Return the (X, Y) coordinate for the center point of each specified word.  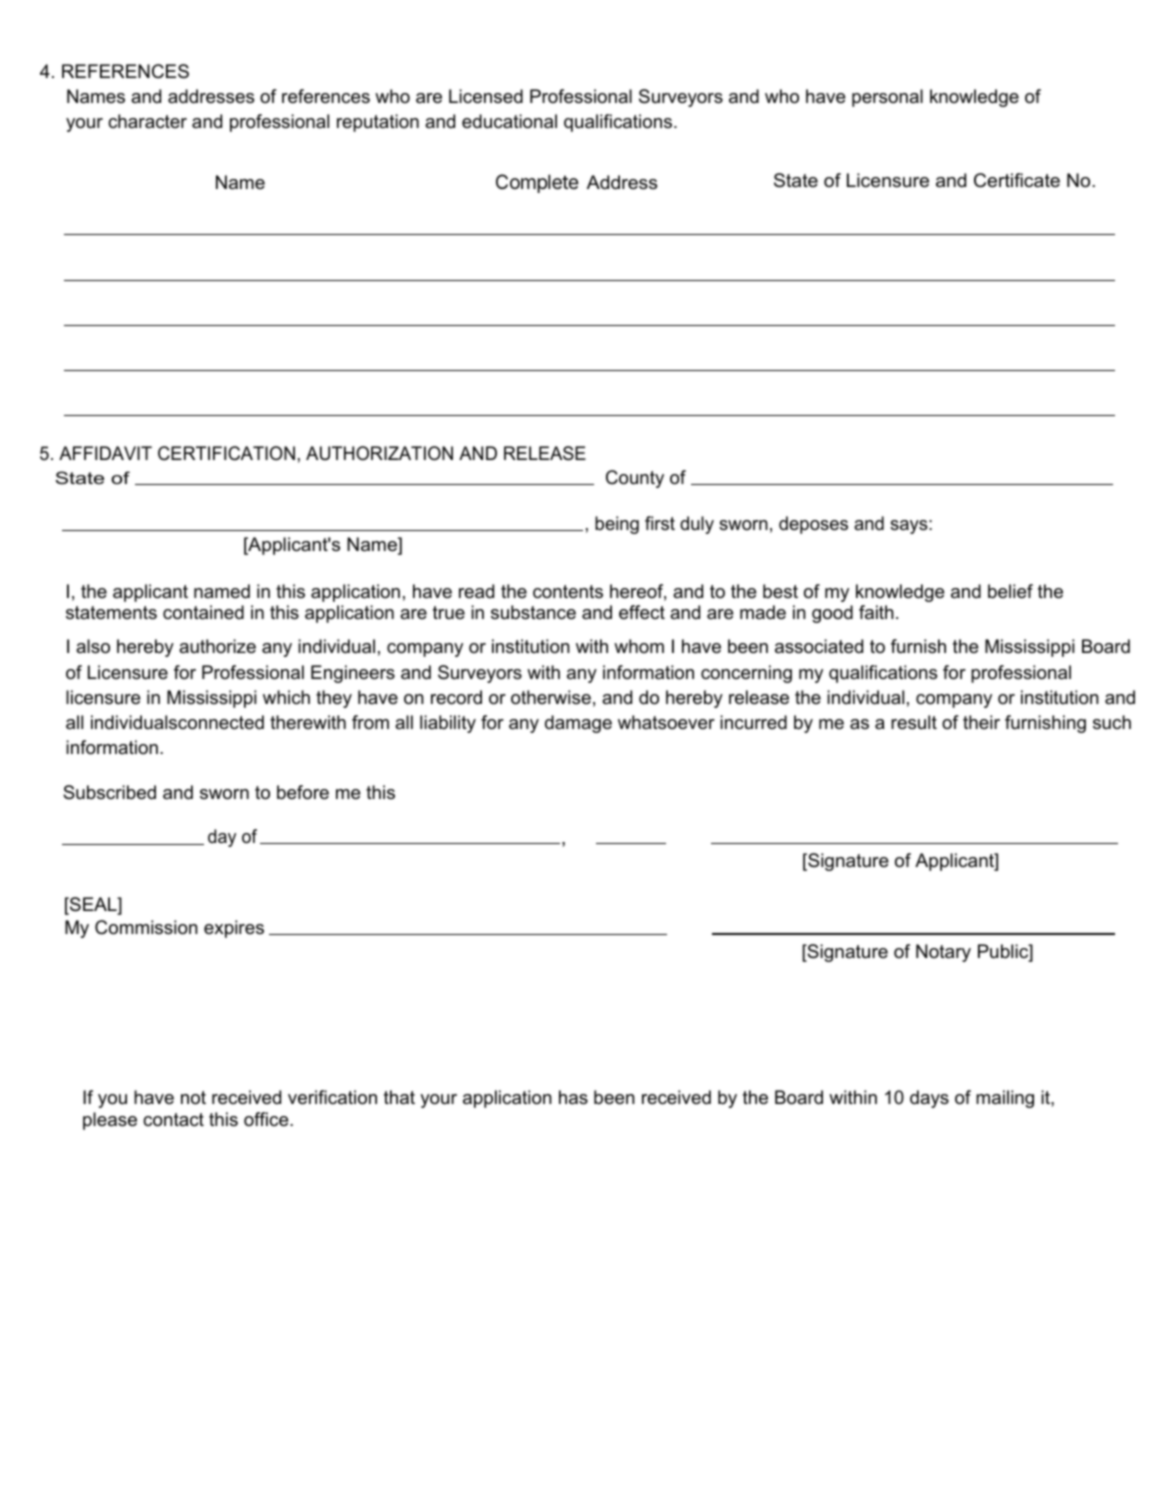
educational (509, 121)
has (573, 1097)
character (147, 121)
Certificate (1017, 180)
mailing (1005, 1099)
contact (173, 1120)
